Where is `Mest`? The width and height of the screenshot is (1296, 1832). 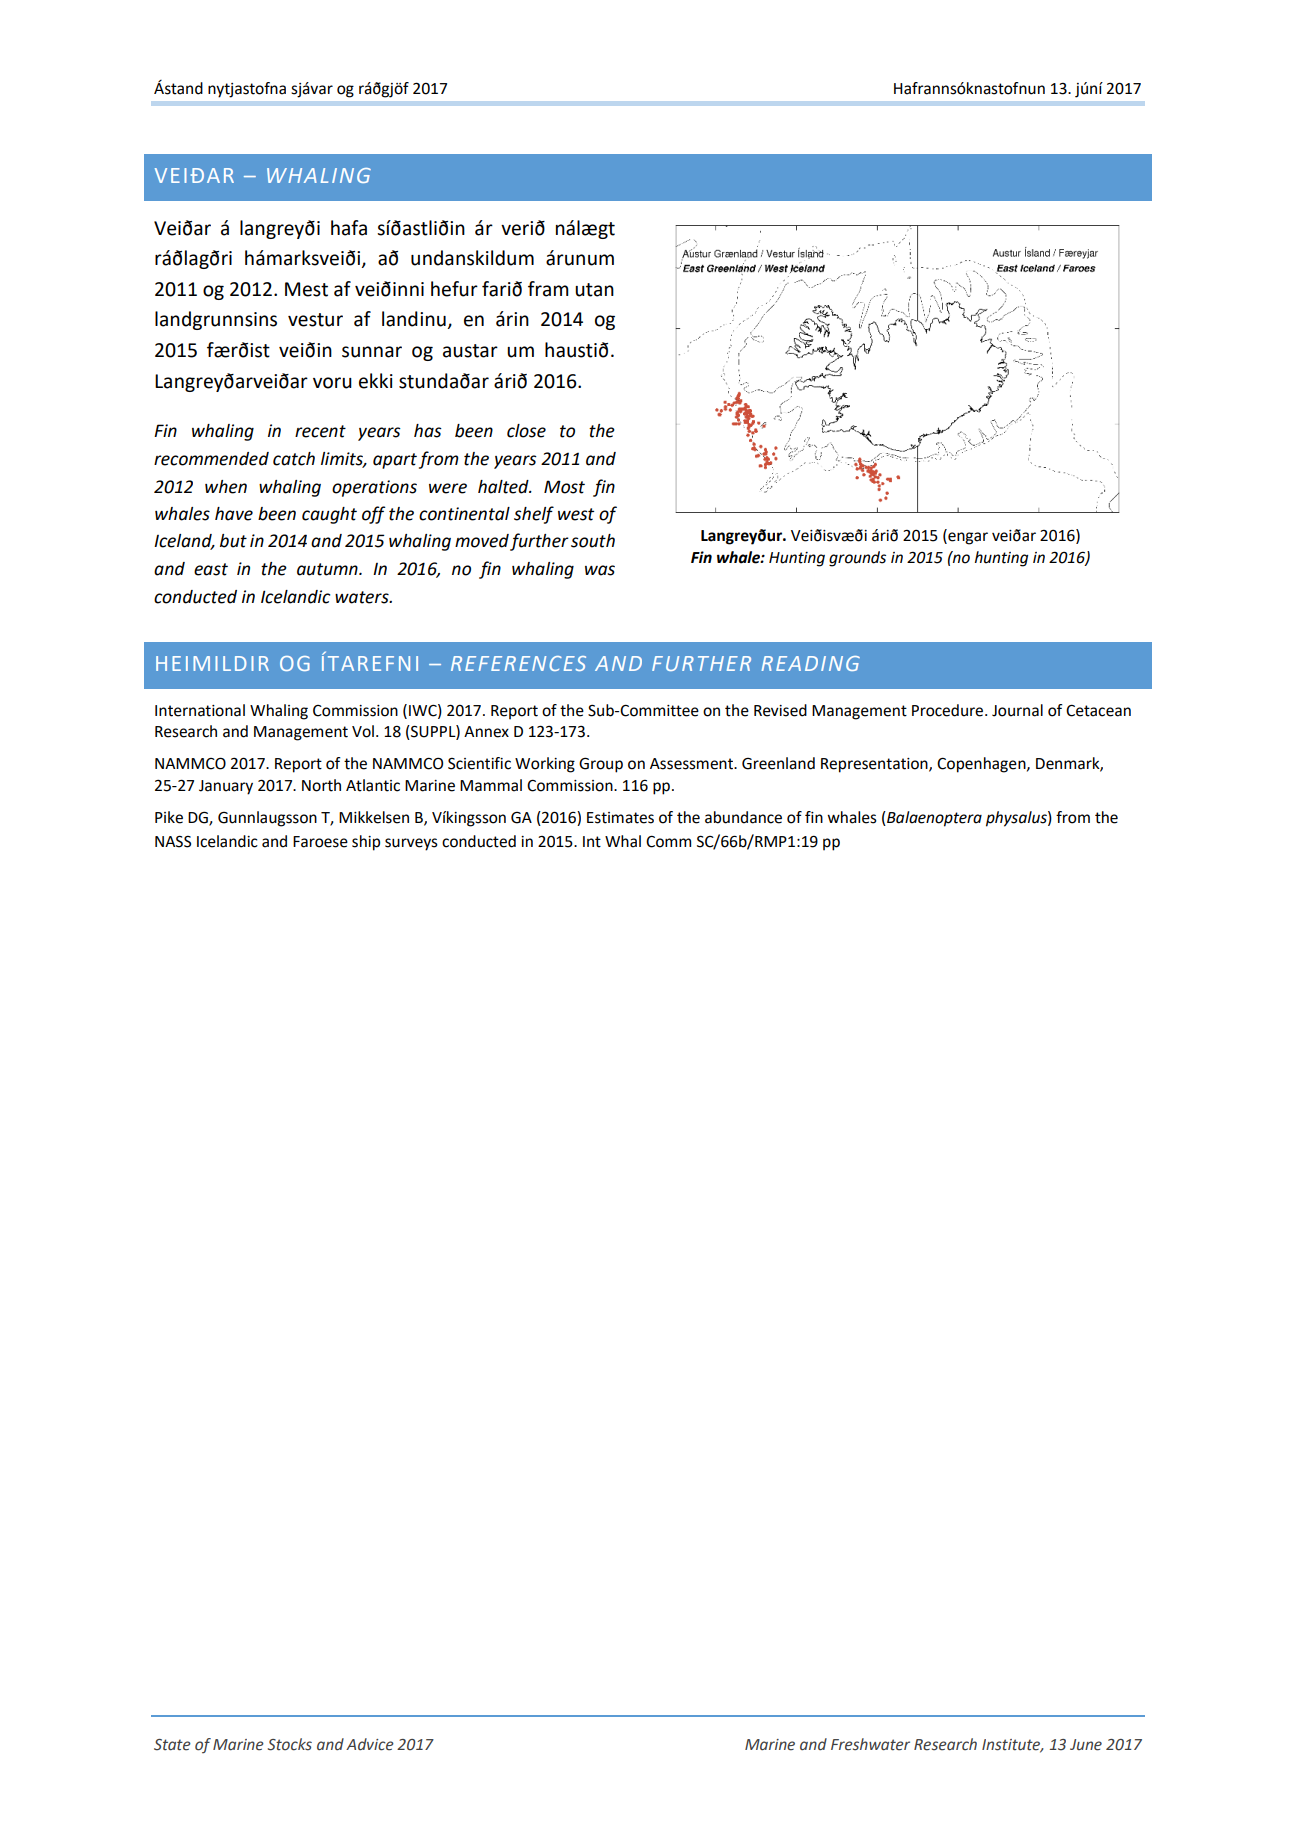 Mest is located at coordinates (306, 289).
